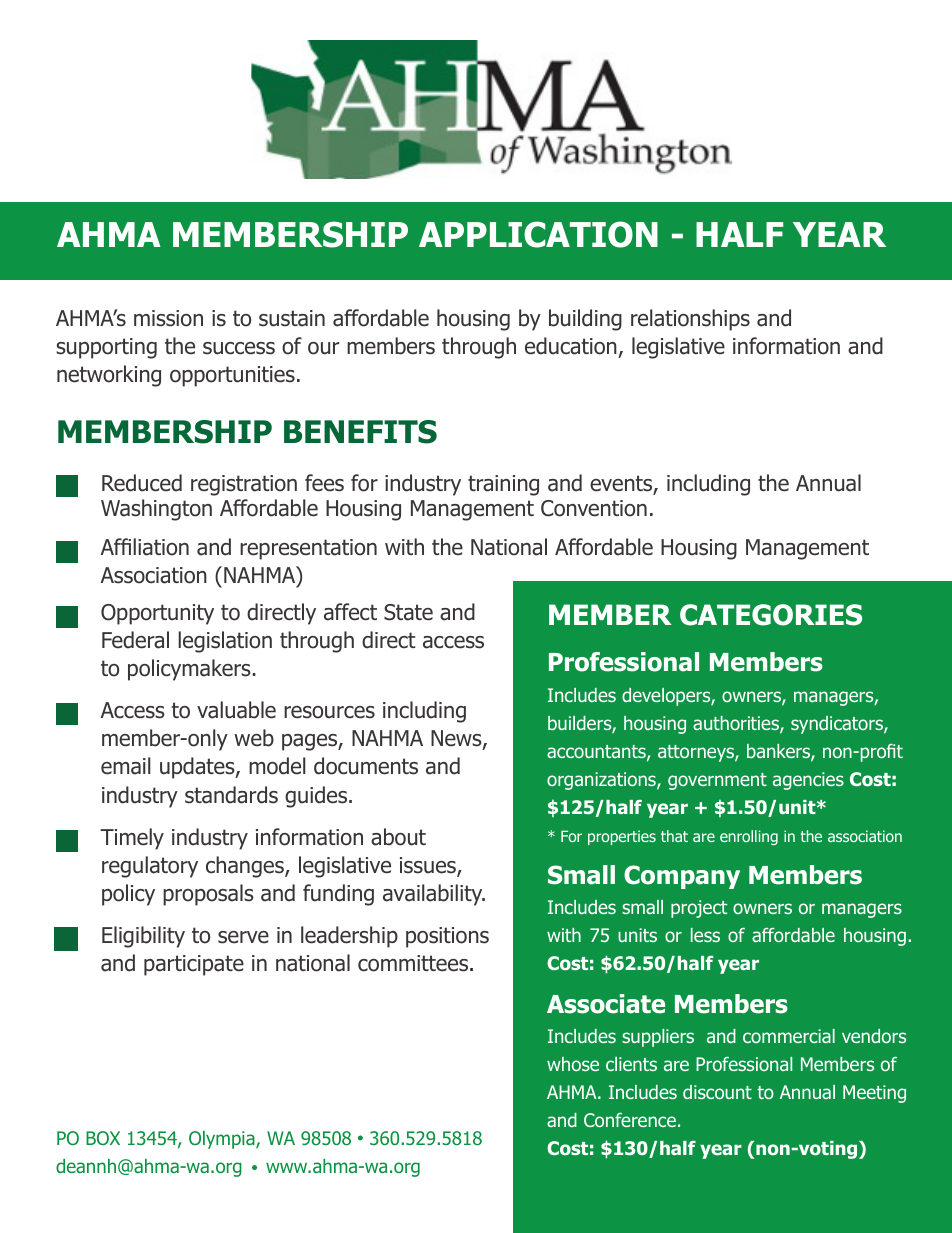  What do you see at coordinates (771, 615) in the document?
I see `CATEGORIES` at bounding box center [771, 615].
